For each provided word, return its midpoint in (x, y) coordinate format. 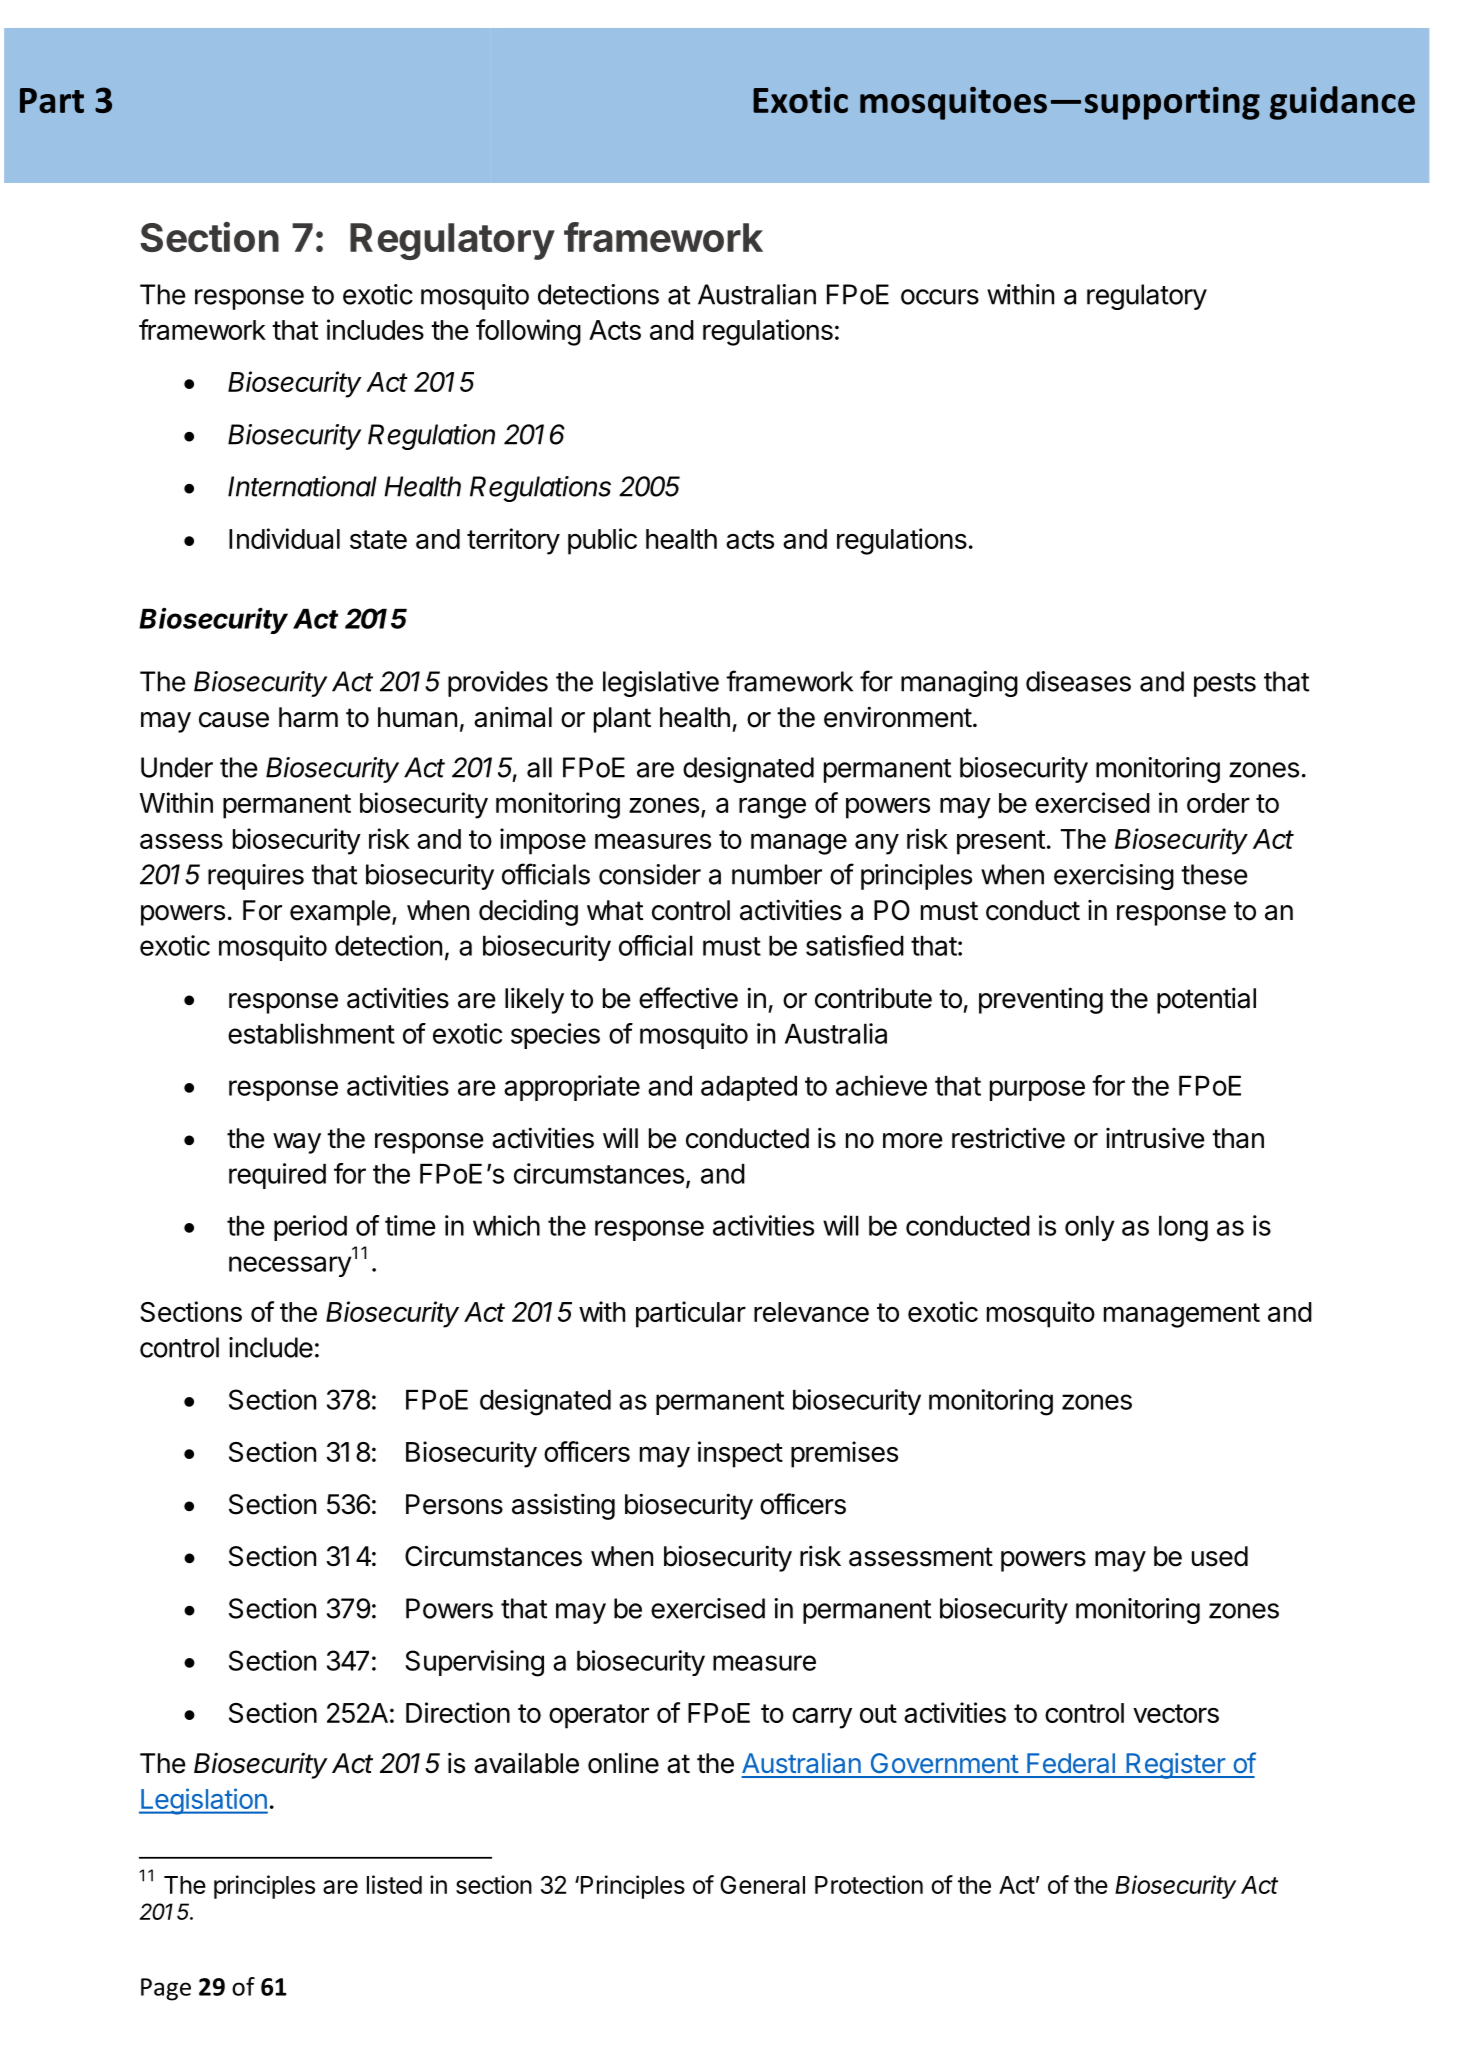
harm (308, 717)
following (528, 332)
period (310, 1228)
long (1183, 1229)
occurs (940, 297)
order (1218, 803)
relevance (811, 1312)
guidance (1342, 103)
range (772, 808)
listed (394, 1884)
